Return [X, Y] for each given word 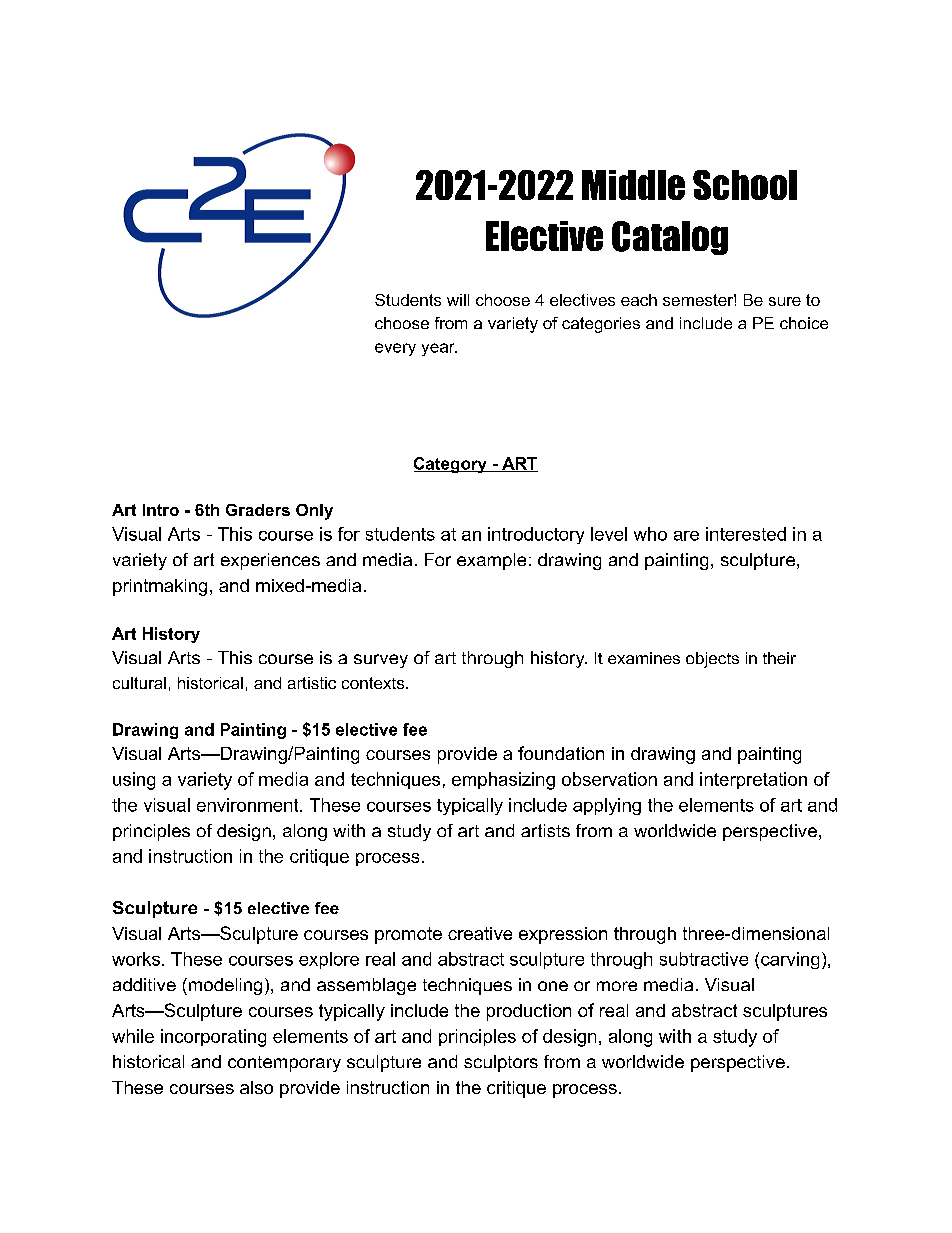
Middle [633, 185]
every [395, 349]
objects [712, 660]
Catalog [670, 238]
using [134, 781]
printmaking [160, 587]
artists [545, 830]
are [686, 536]
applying [607, 806]
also [256, 1087]
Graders [258, 510]
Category [451, 465]
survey [381, 661]
